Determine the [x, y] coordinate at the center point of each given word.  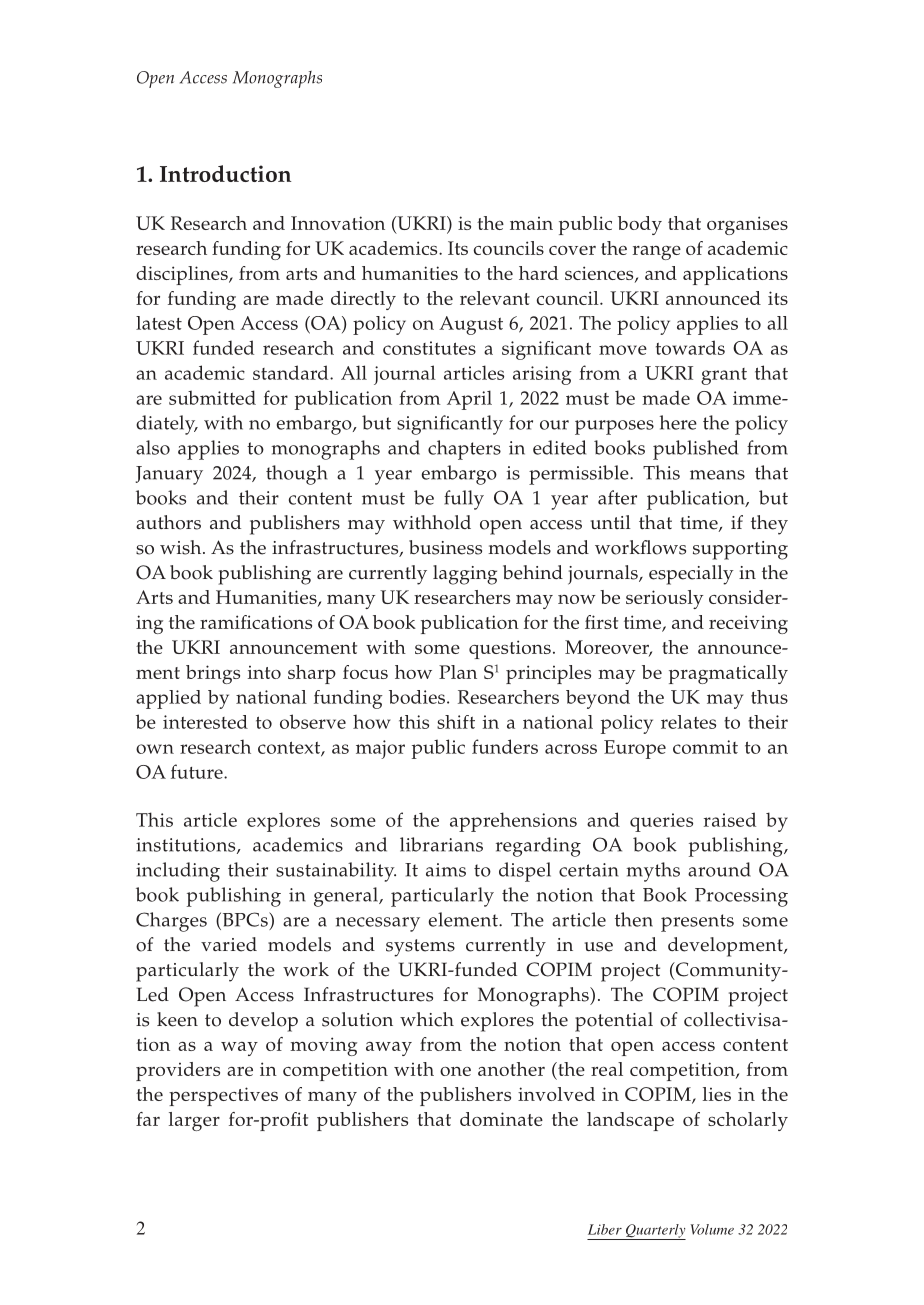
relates [688, 722]
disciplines [183, 275]
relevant [495, 298]
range [657, 253]
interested [205, 722]
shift [456, 722]
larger [194, 1121]
